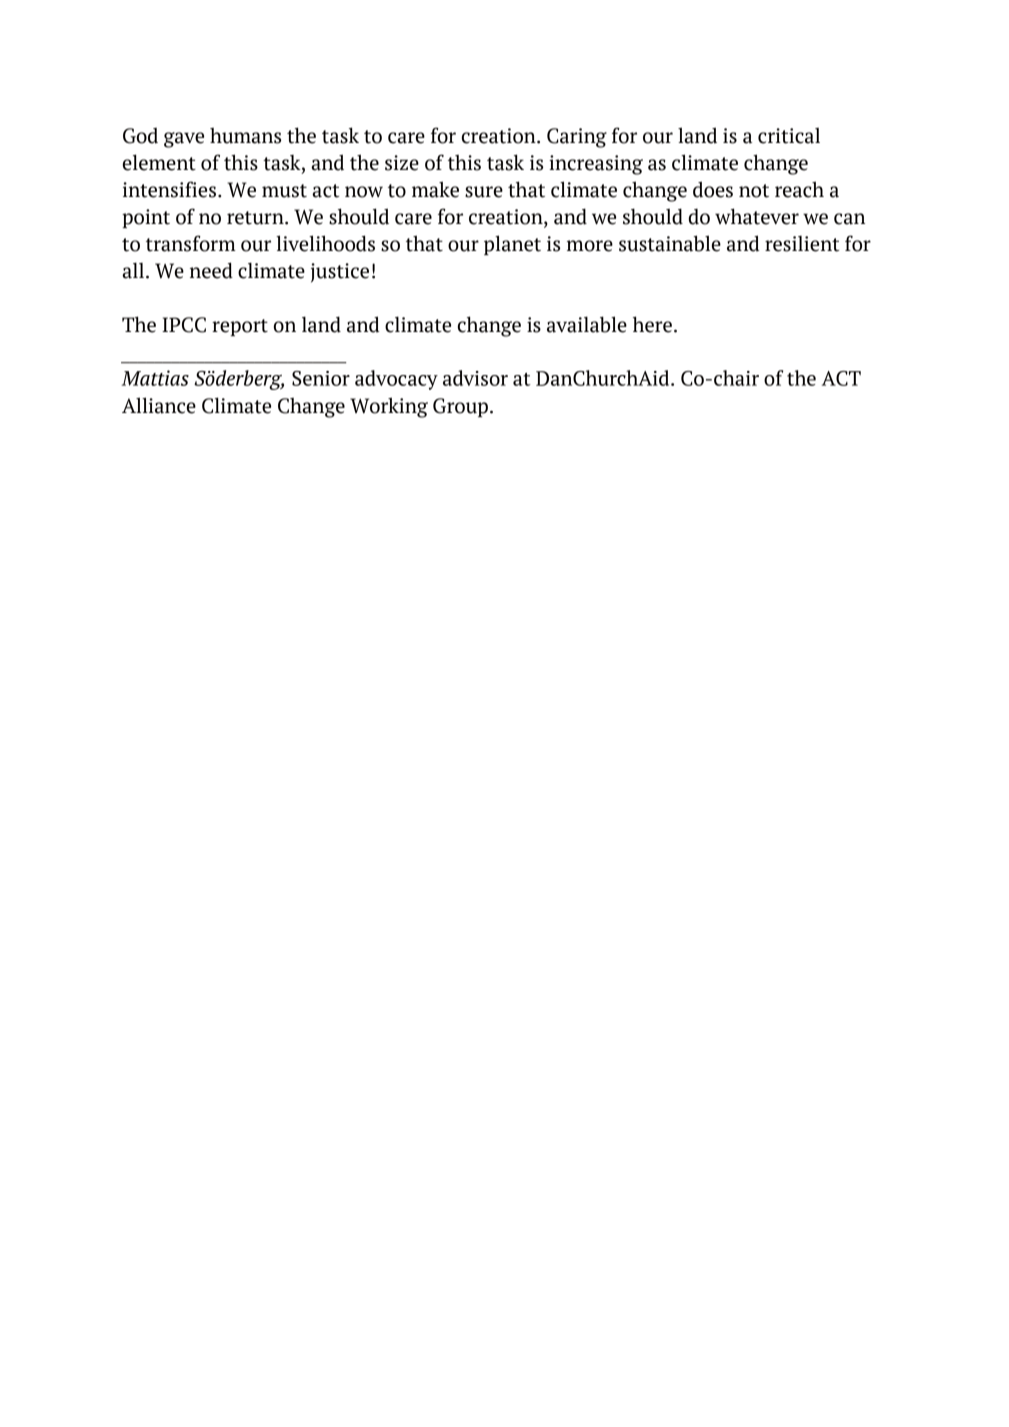  What do you see at coordinates (184, 325) in the document?
I see `IPCC` at bounding box center [184, 325].
